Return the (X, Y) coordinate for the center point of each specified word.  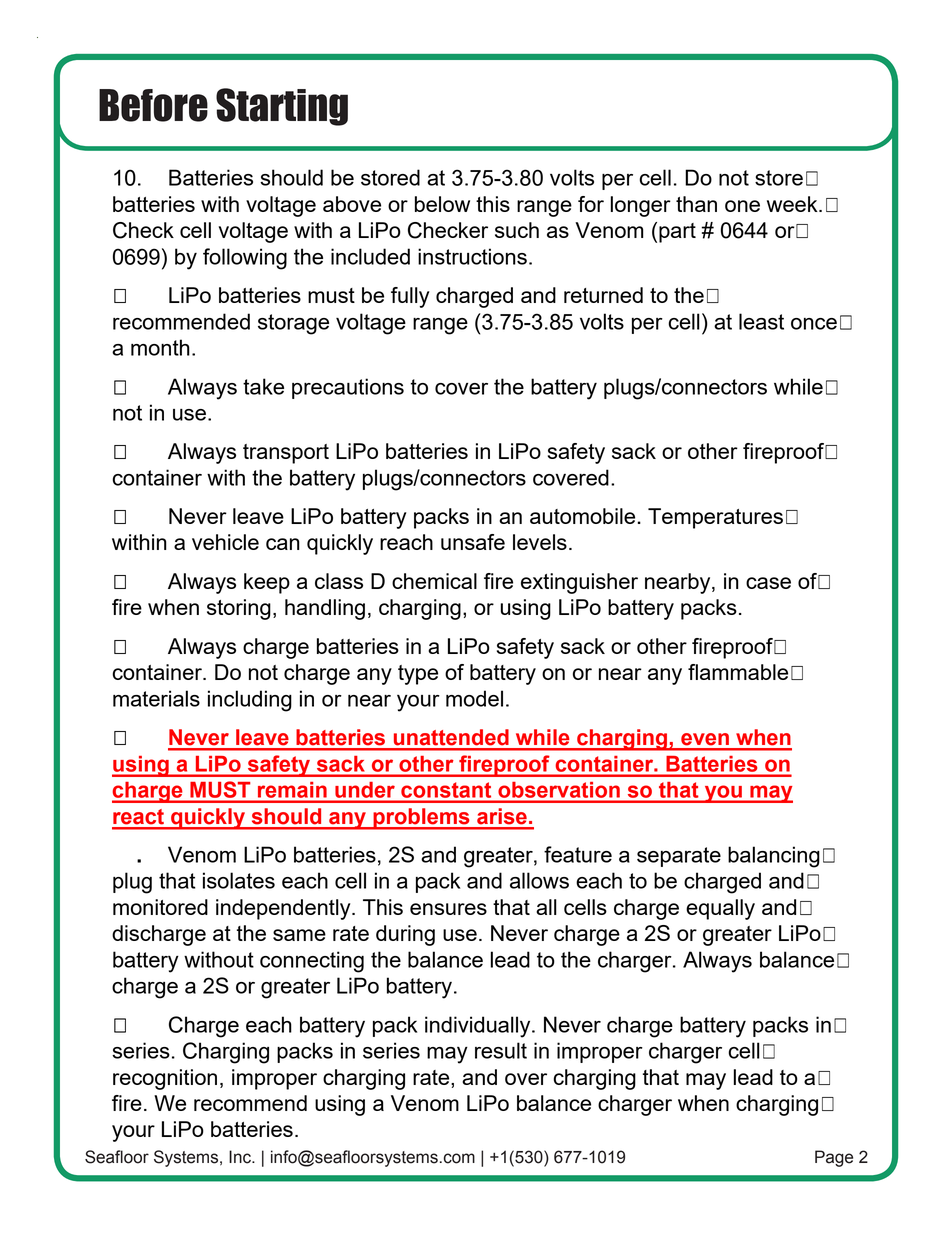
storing (239, 609)
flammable (738, 672)
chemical (434, 581)
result (501, 1050)
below (442, 204)
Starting (282, 107)
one (742, 206)
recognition (165, 1079)
